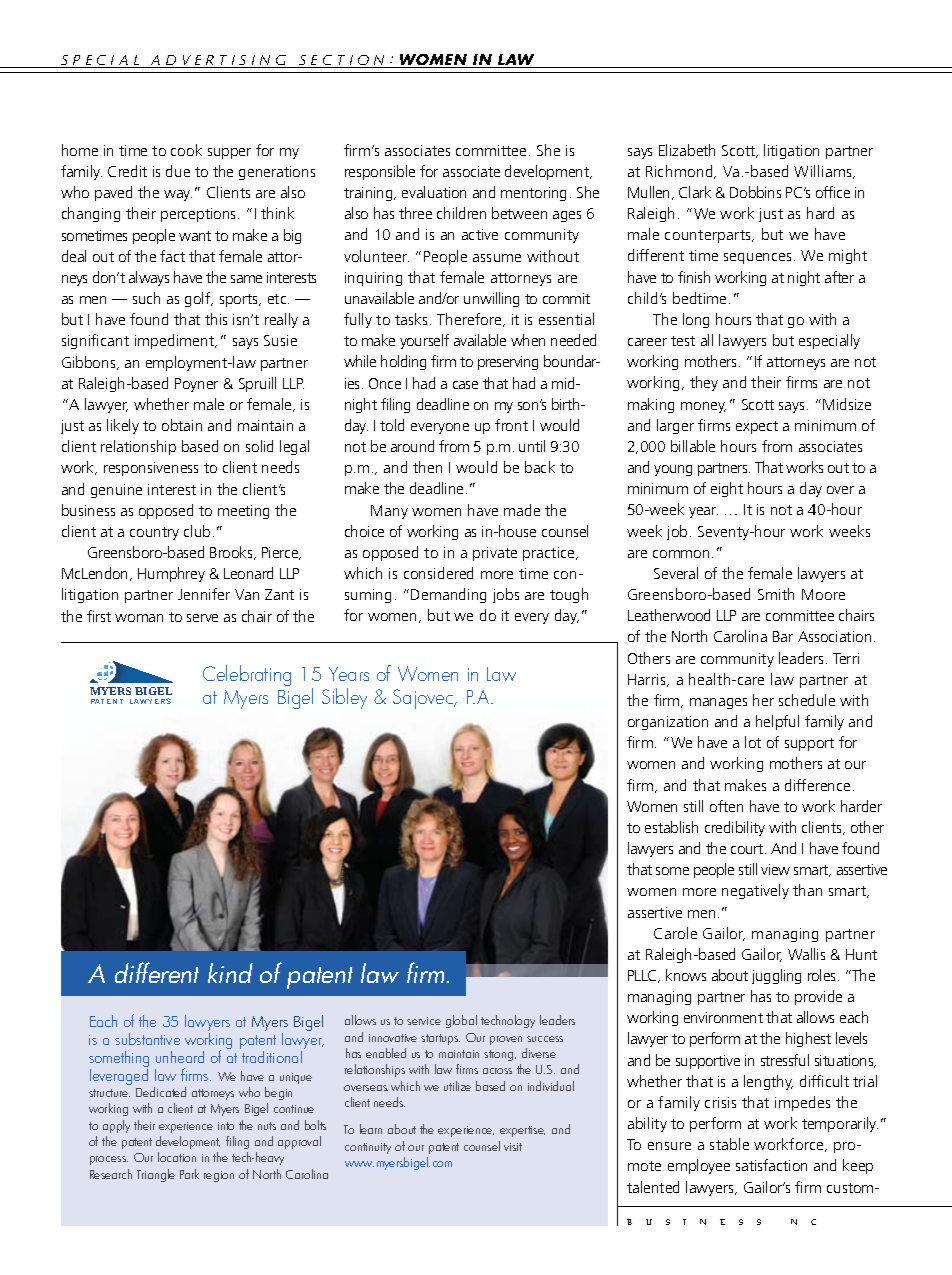 The image size is (952, 1275). What do you see at coordinates (653, 1187) in the page?
I see `talented` at bounding box center [653, 1187].
